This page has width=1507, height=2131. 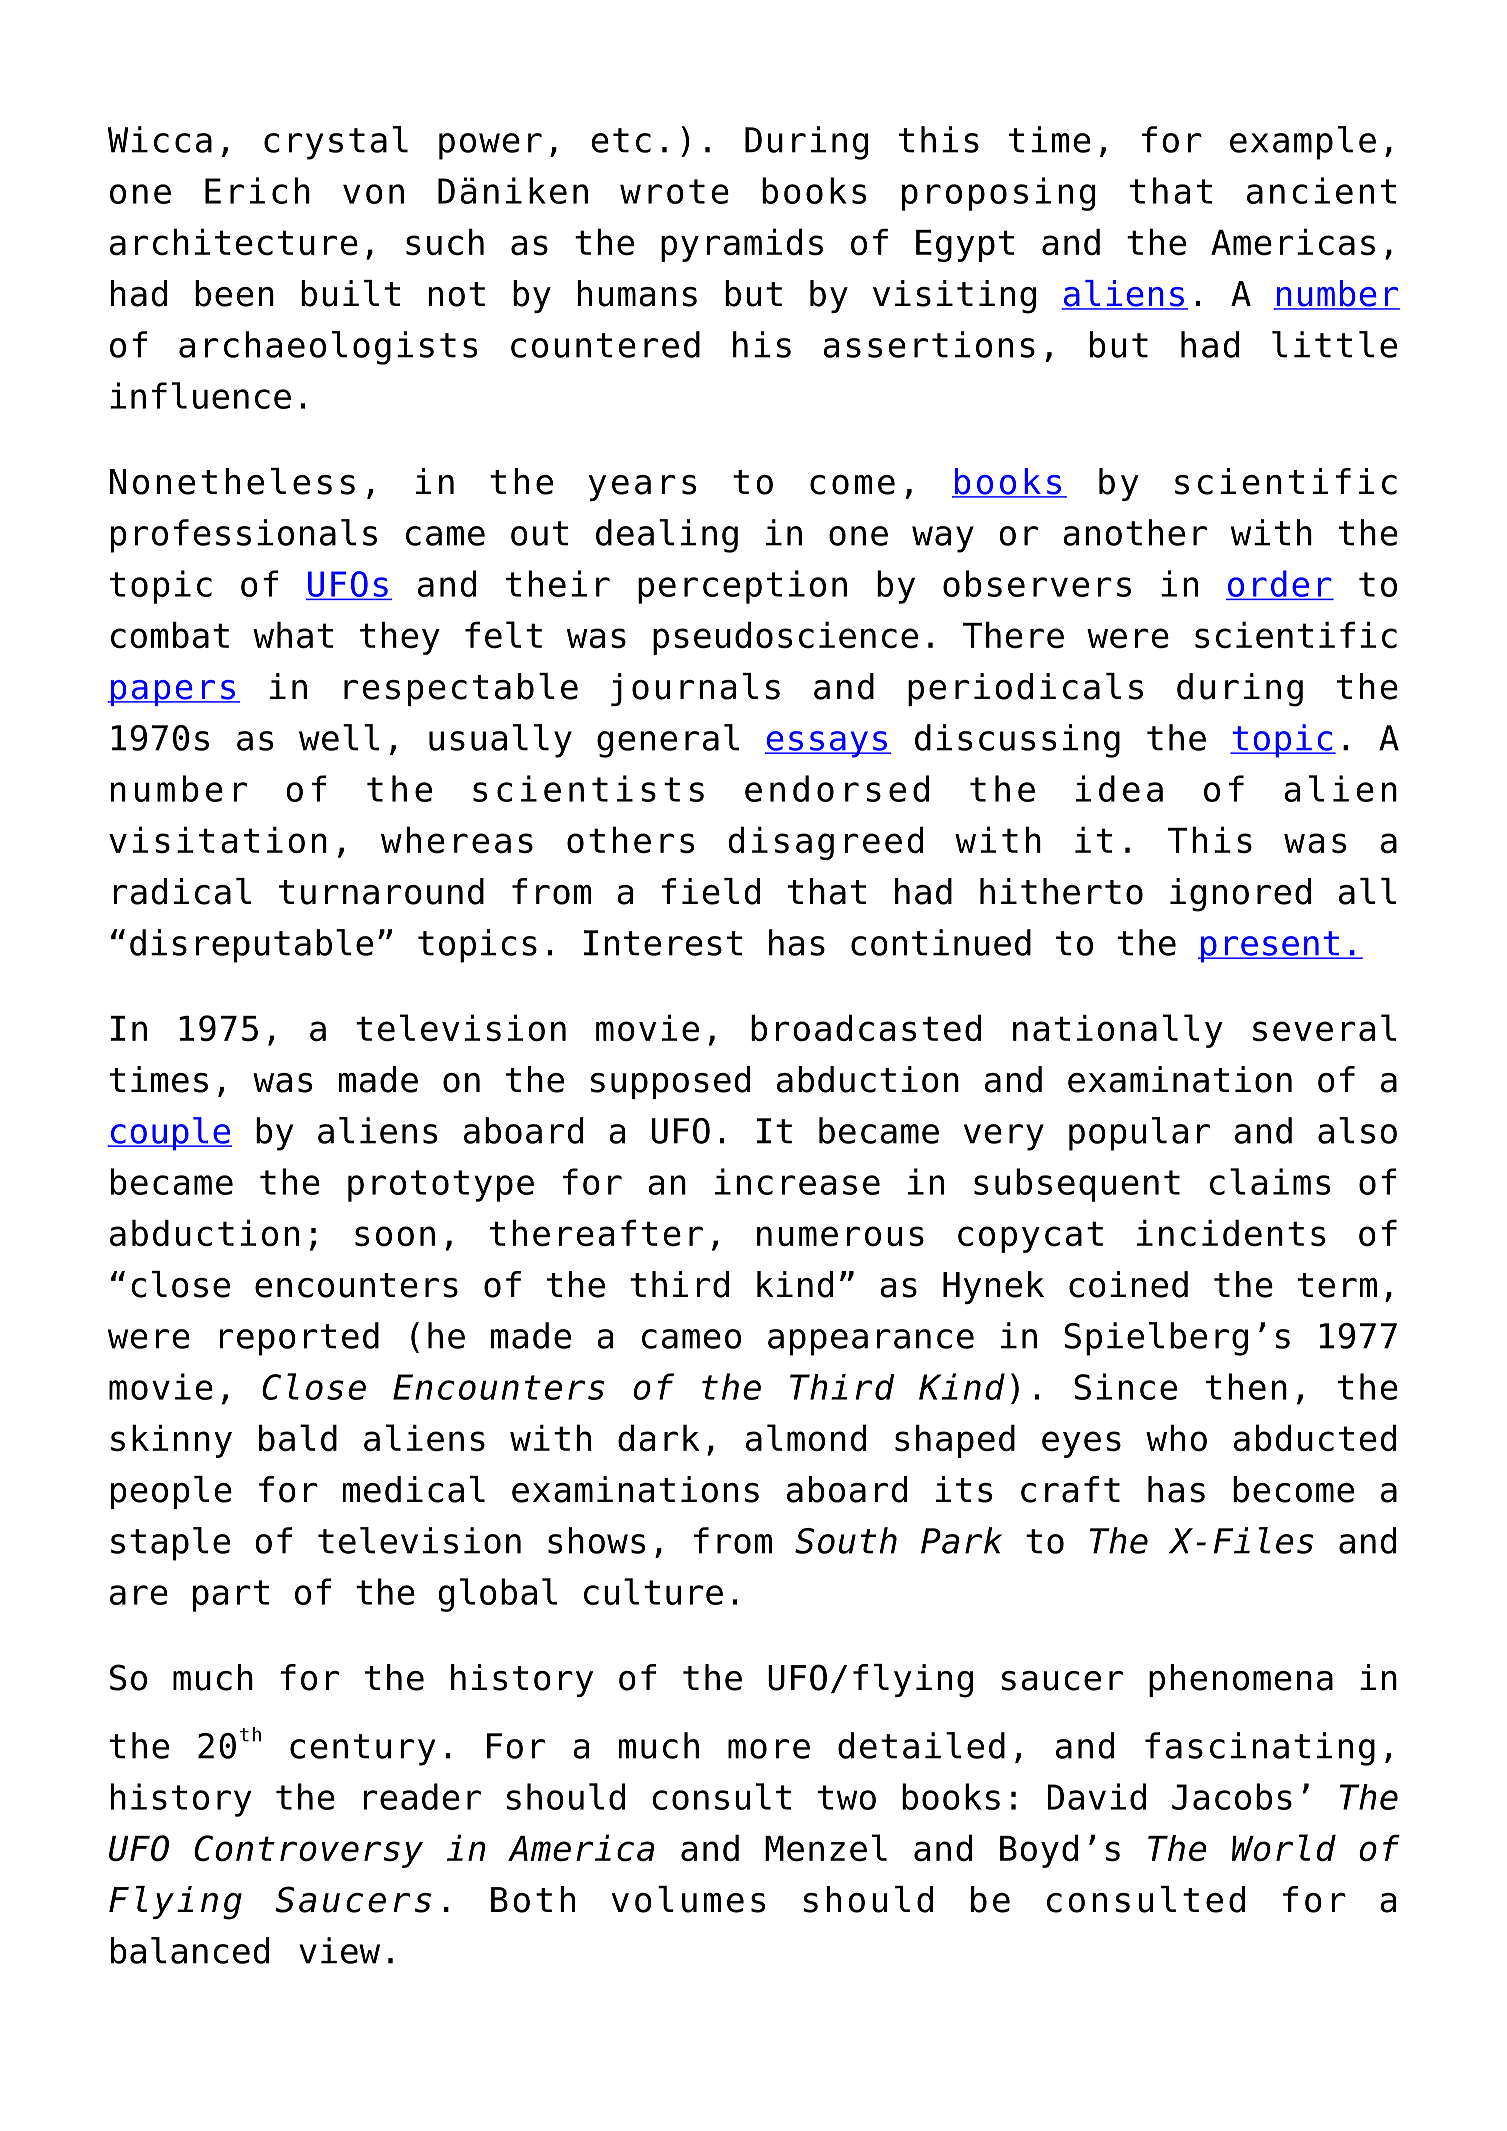 I want to click on wrote, so click(x=674, y=191).
